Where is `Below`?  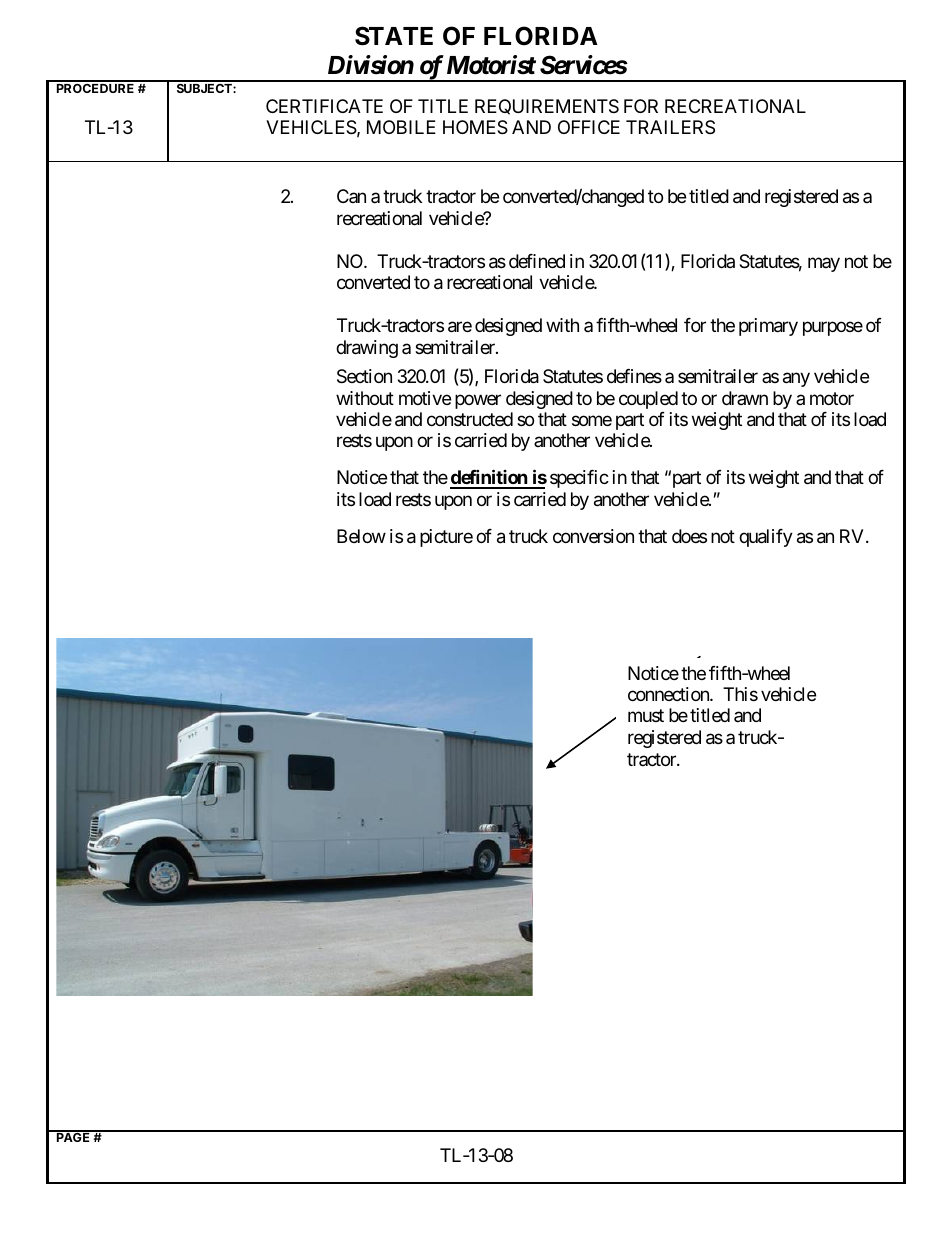 Below is located at coordinates (361, 536).
